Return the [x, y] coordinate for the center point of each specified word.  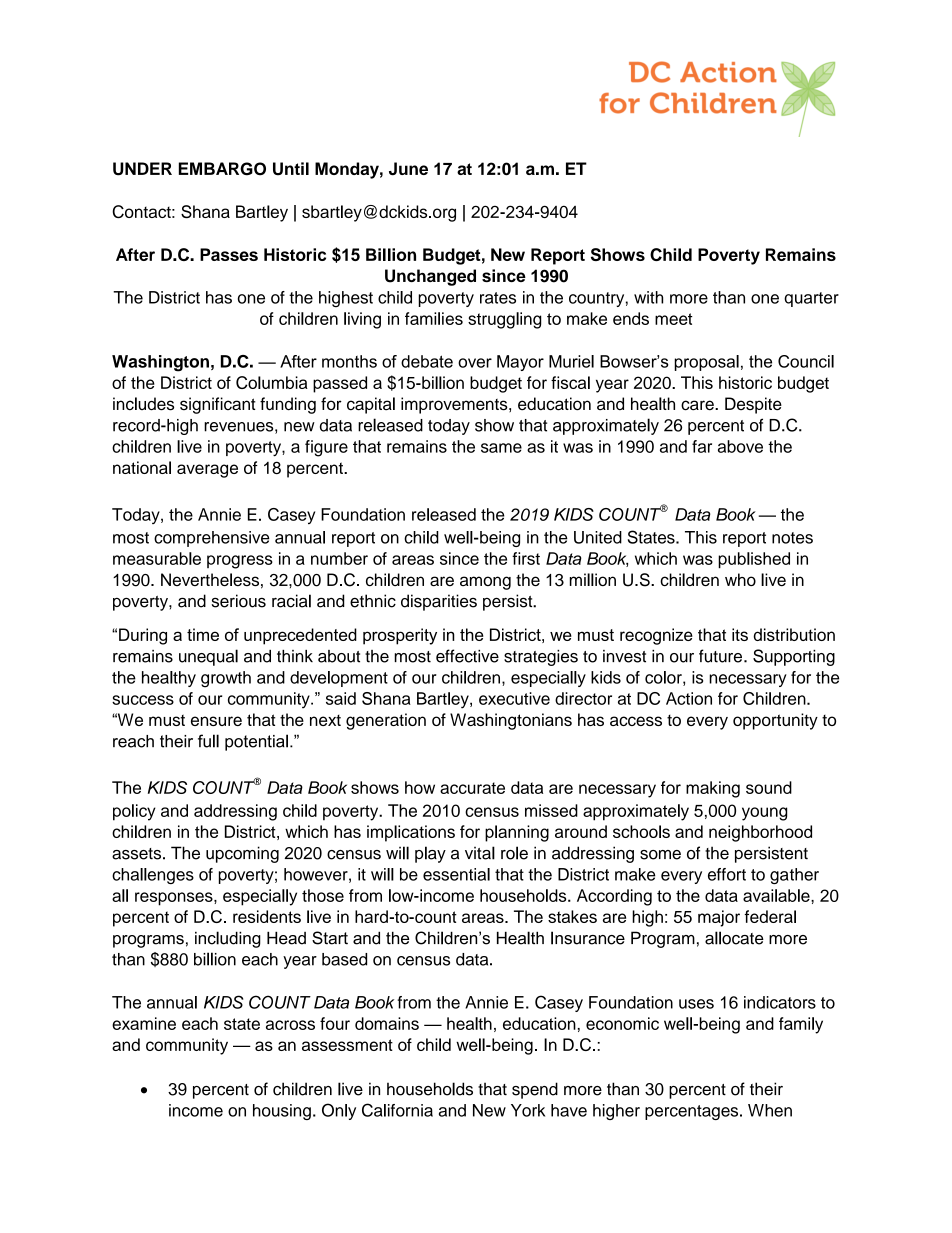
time [203, 634]
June [408, 169]
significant [218, 405]
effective [467, 656]
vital [480, 853]
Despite [753, 405]
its [740, 634]
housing [282, 1112]
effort [727, 874]
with [648, 297]
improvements [455, 405]
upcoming [242, 854]
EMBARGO [222, 169]
